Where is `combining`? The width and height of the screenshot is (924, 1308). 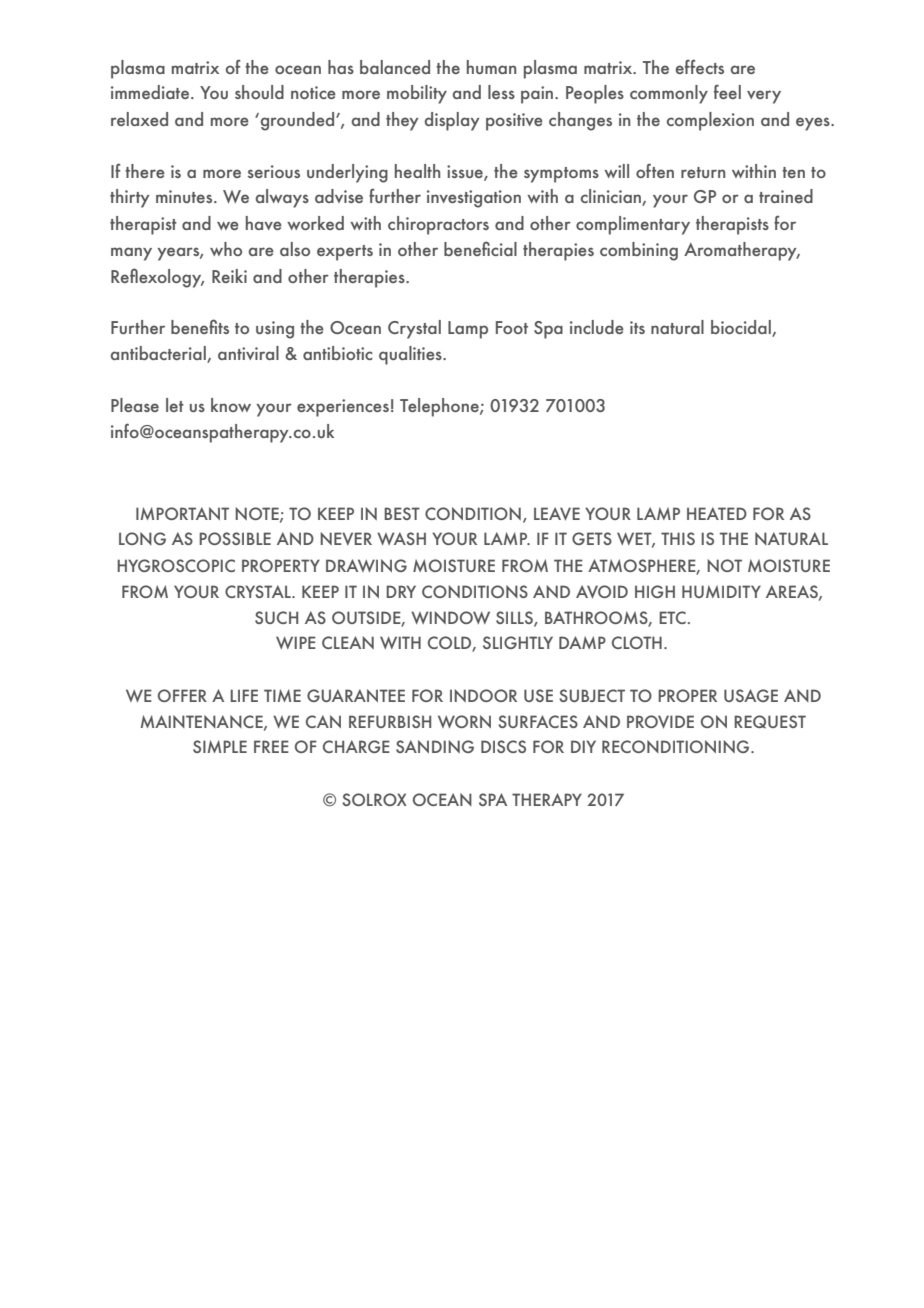 combining is located at coordinates (639, 251).
